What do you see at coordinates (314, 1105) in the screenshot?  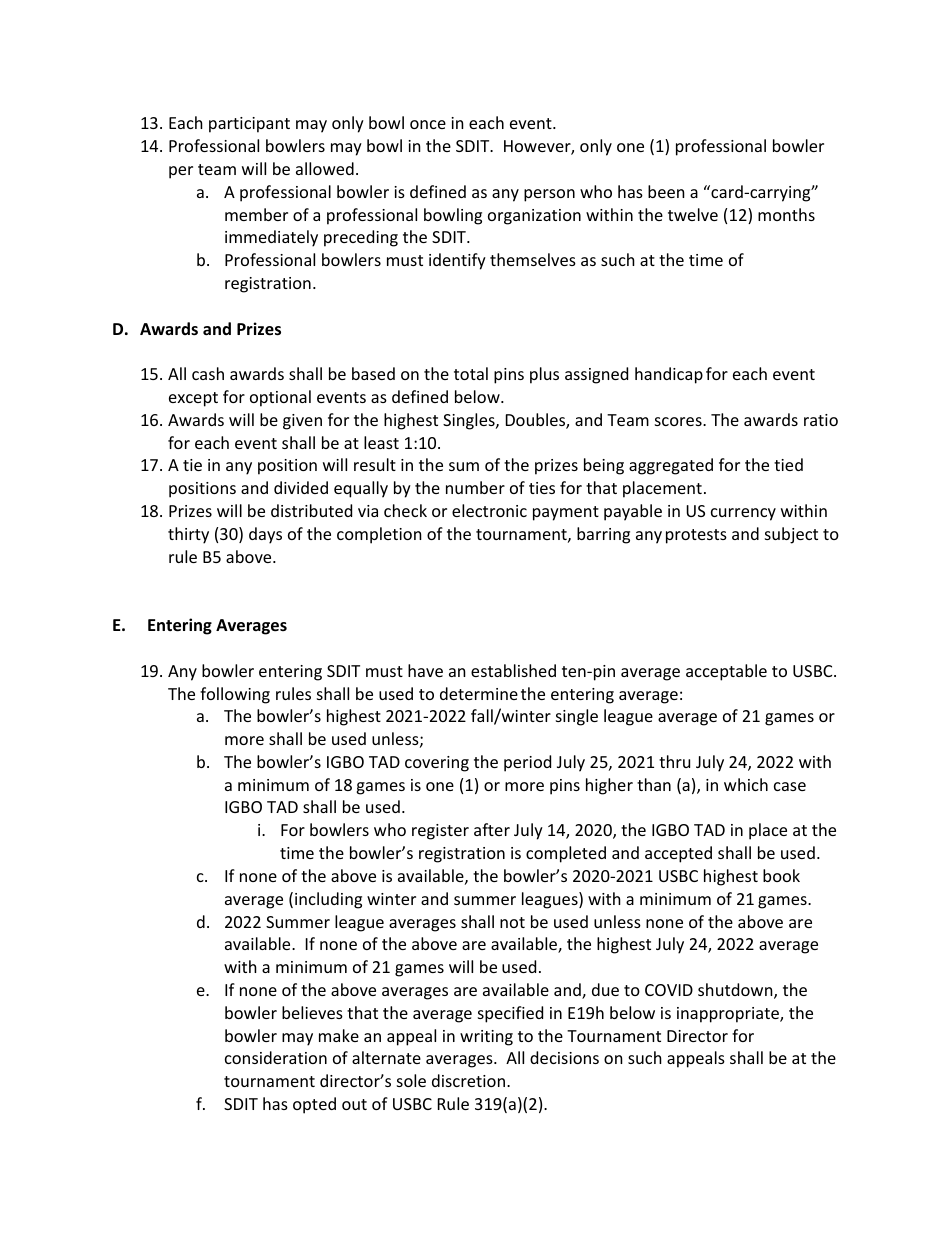 I see `opted` at bounding box center [314, 1105].
